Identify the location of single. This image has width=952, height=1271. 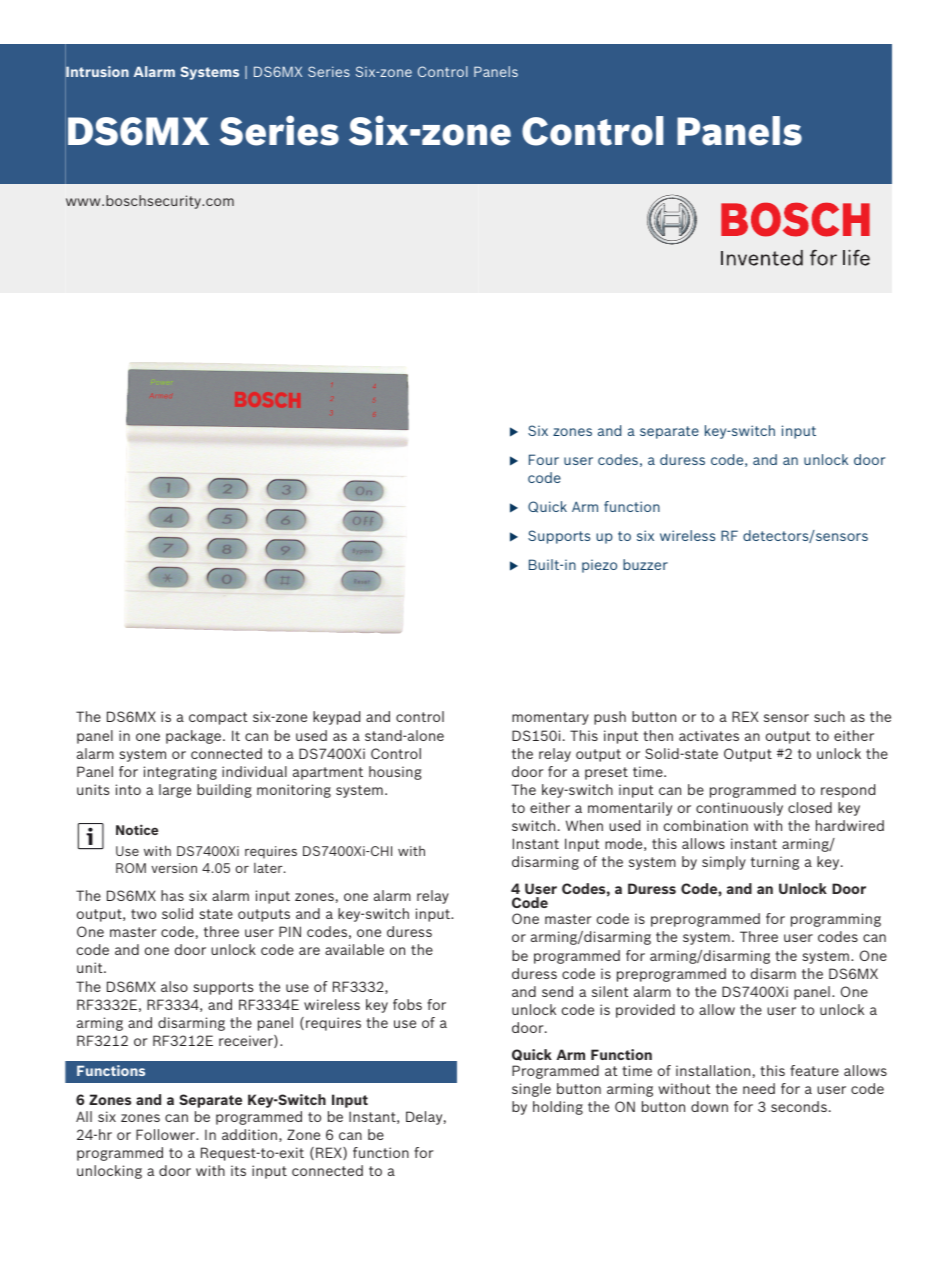
(531, 1090).
